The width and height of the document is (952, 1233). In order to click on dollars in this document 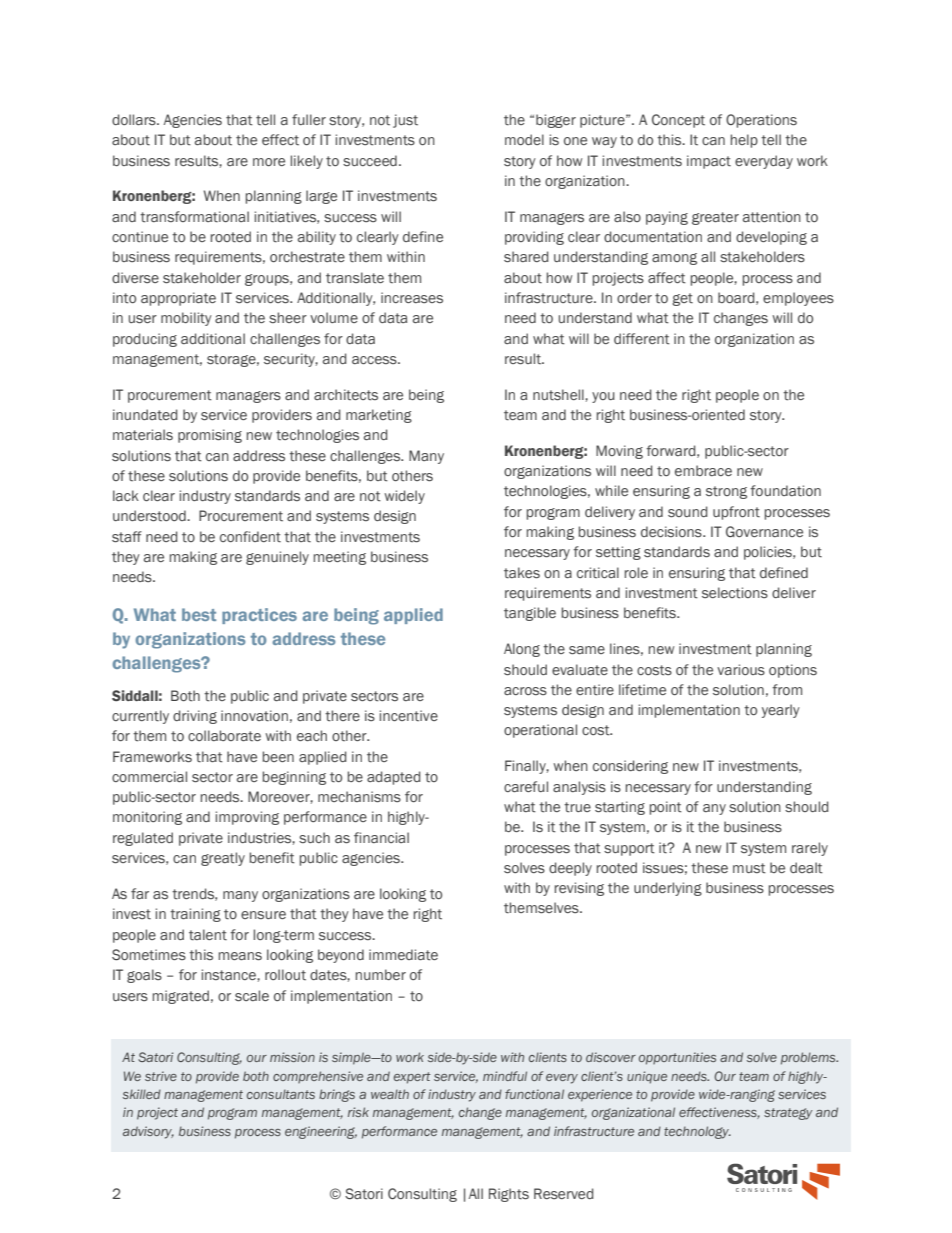, I will do `click(135, 119)`.
